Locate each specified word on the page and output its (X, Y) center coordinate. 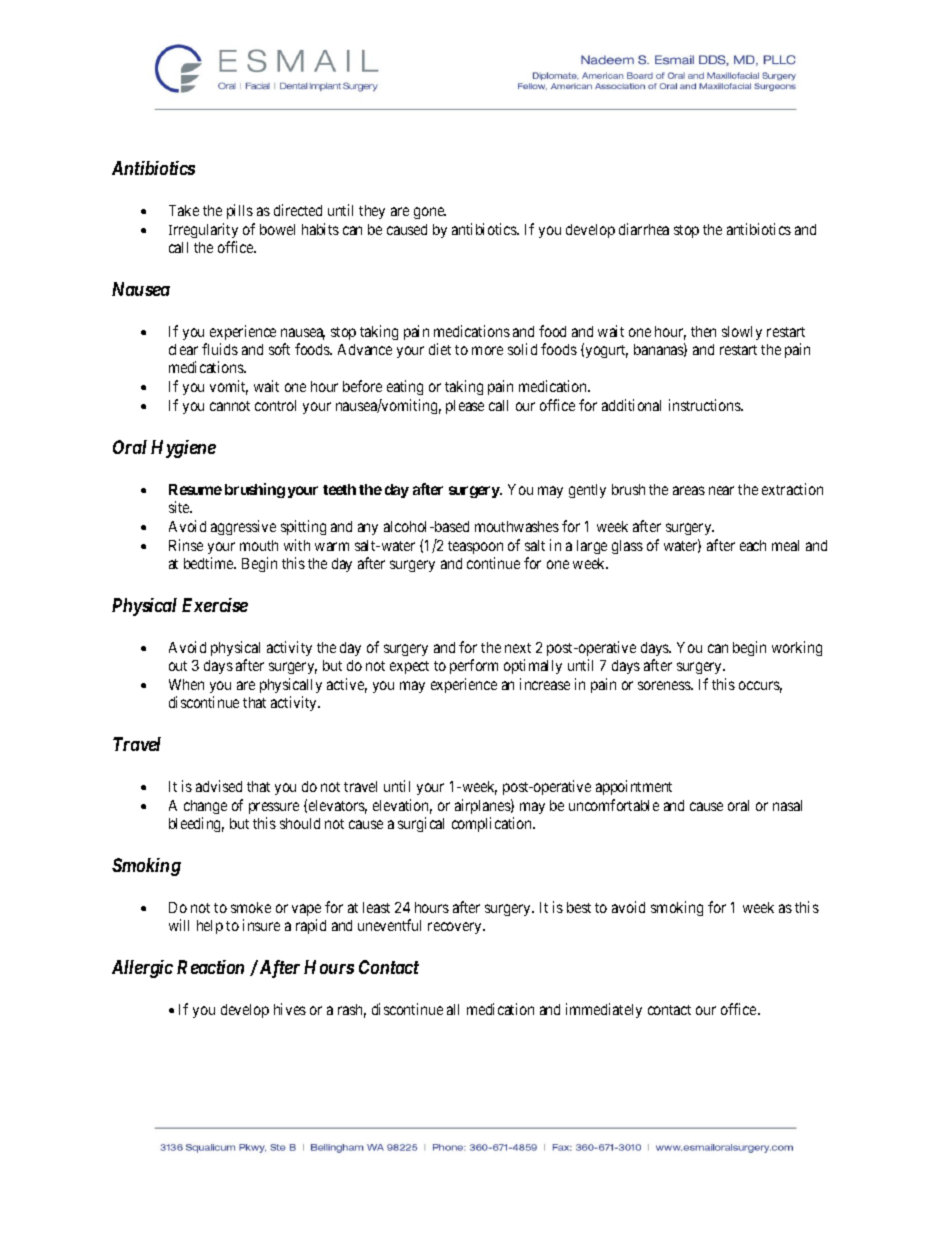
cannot (230, 406)
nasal (787, 805)
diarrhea (644, 229)
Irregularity (203, 232)
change (205, 807)
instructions (705, 405)
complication (493, 824)
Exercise (215, 605)
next (518, 648)
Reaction (210, 967)
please (465, 407)
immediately (604, 1010)
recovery (456, 928)
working (797, 648)
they (372, 212)
